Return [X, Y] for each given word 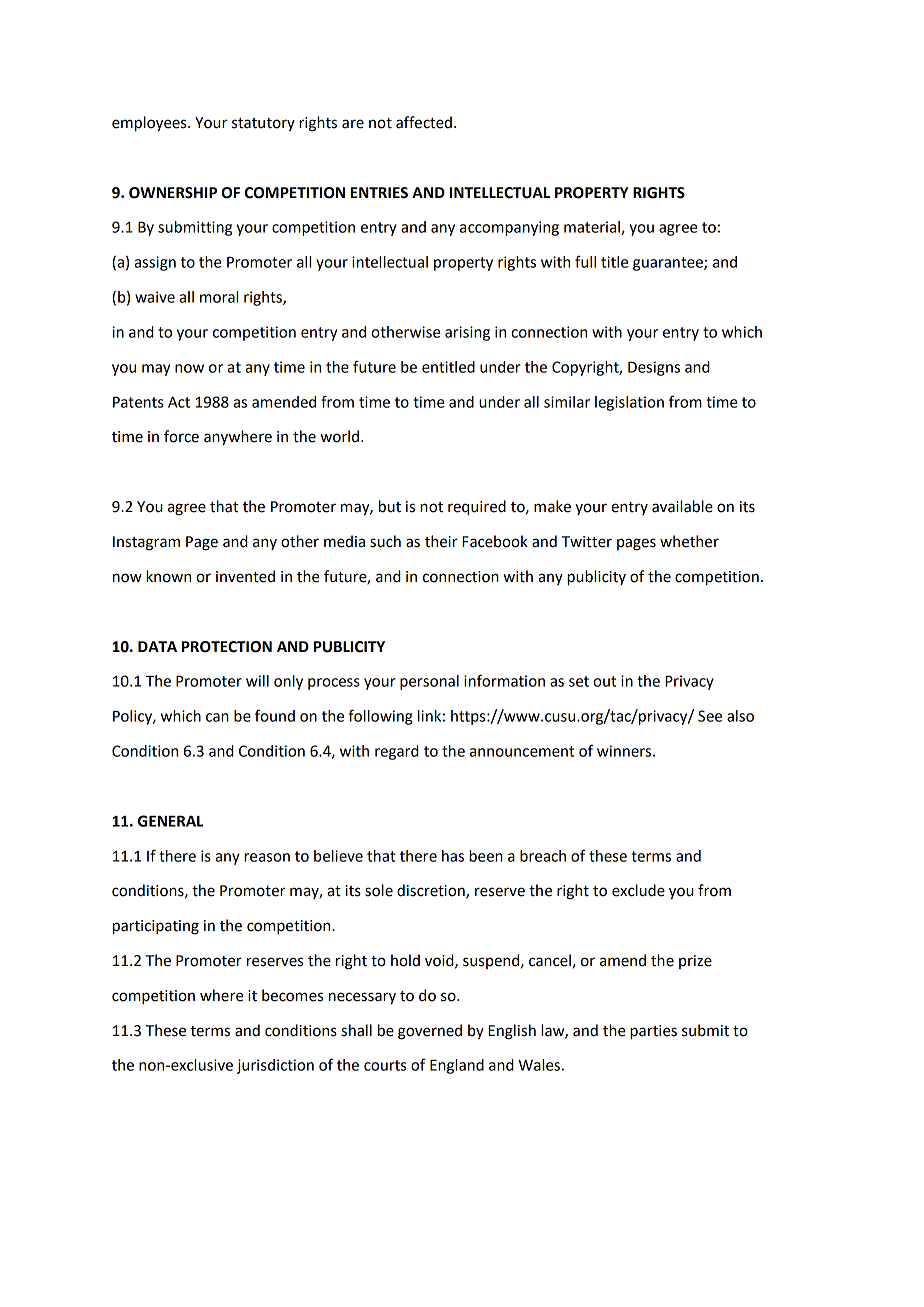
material [593, 228]
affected [424, 122]
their [441, 541]
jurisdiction [275, 1066]
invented [245, 576]
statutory [263, 124]
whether [689, 541]
